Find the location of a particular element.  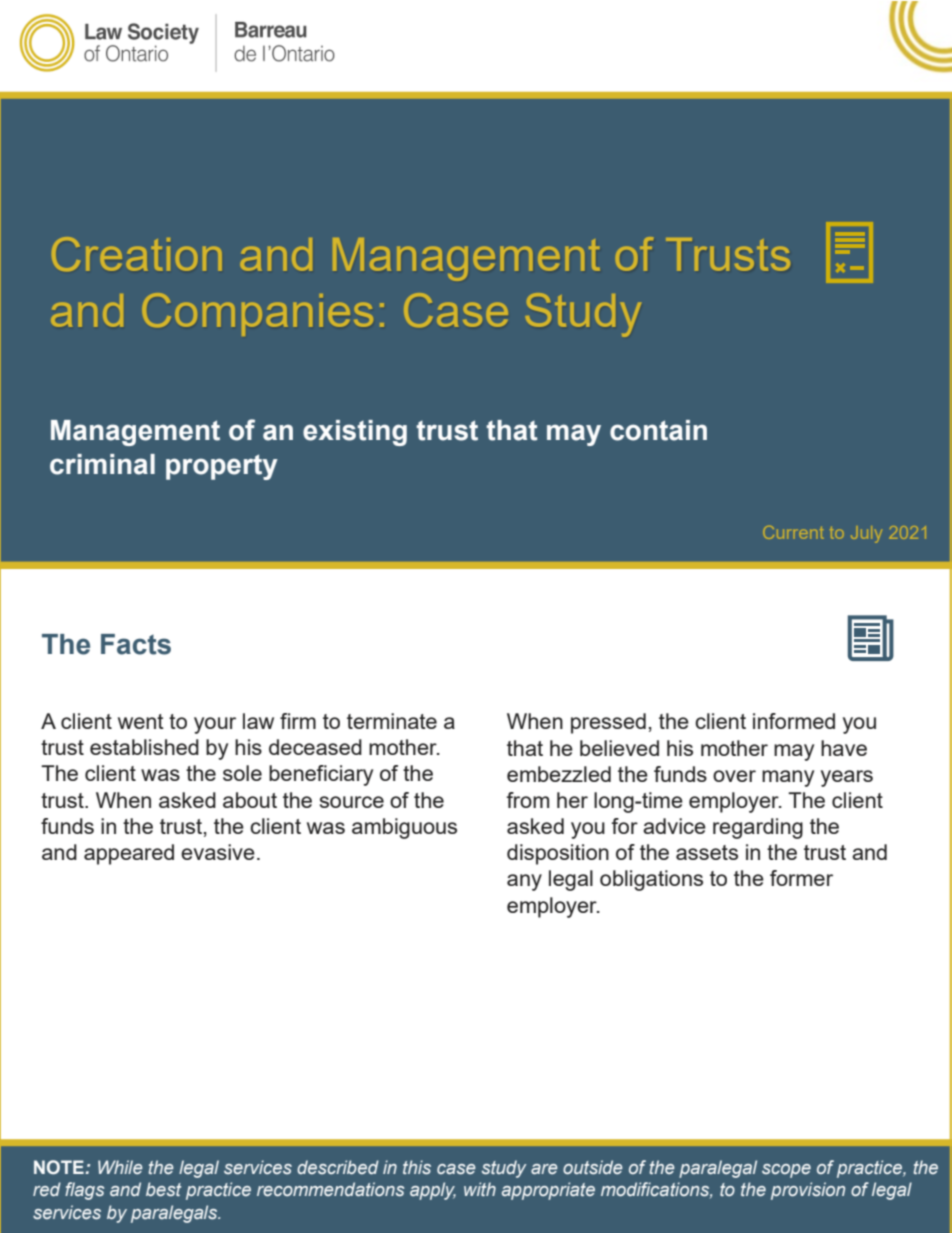

ambiguous is located at coordinates (404, 828).
